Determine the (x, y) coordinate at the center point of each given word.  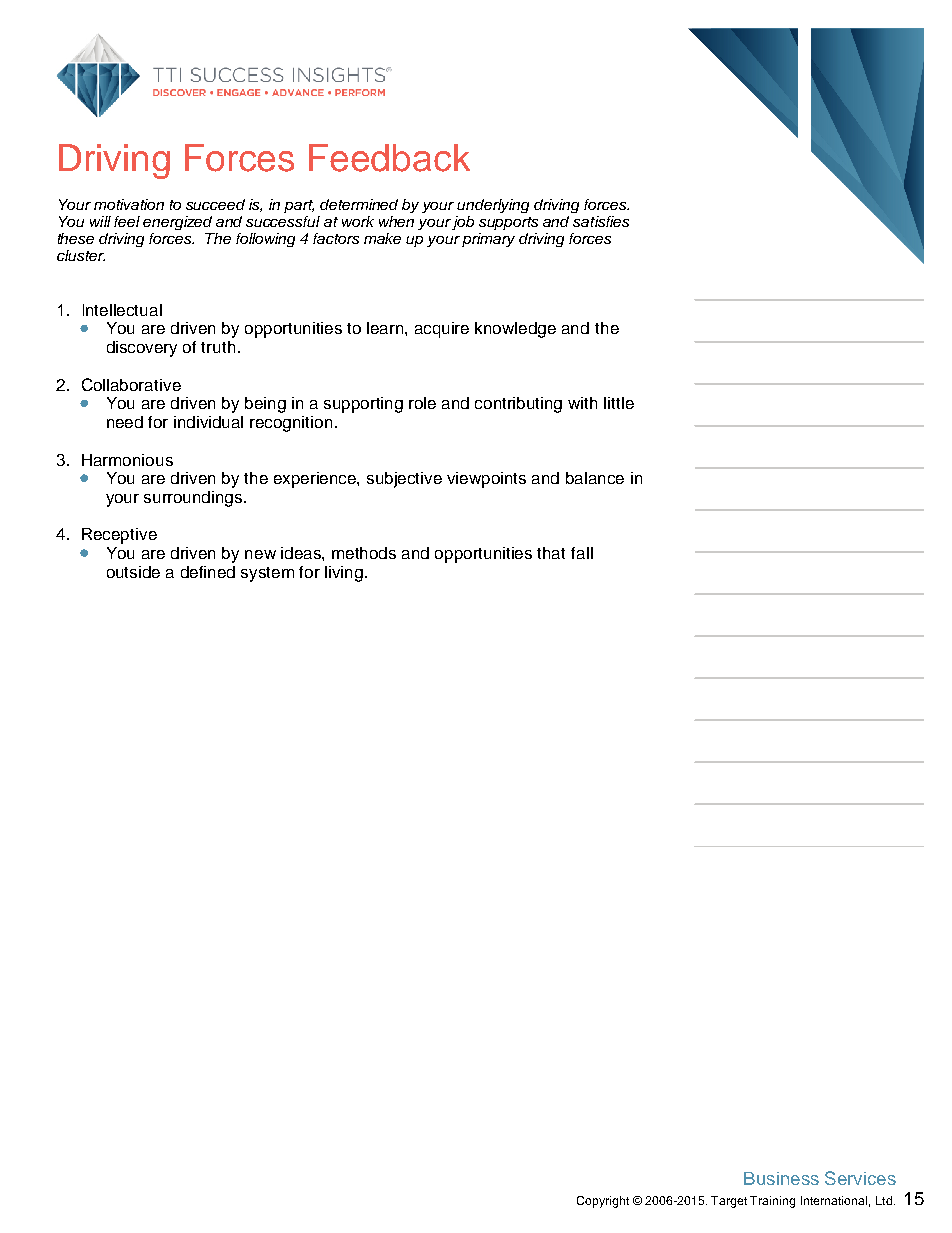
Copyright (603, 1202)
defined (208, 572)
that (551, 553)
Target (729, 1202)
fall (582, 553)
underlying (493, 206)
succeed (215, 204)
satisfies (601, 221)
